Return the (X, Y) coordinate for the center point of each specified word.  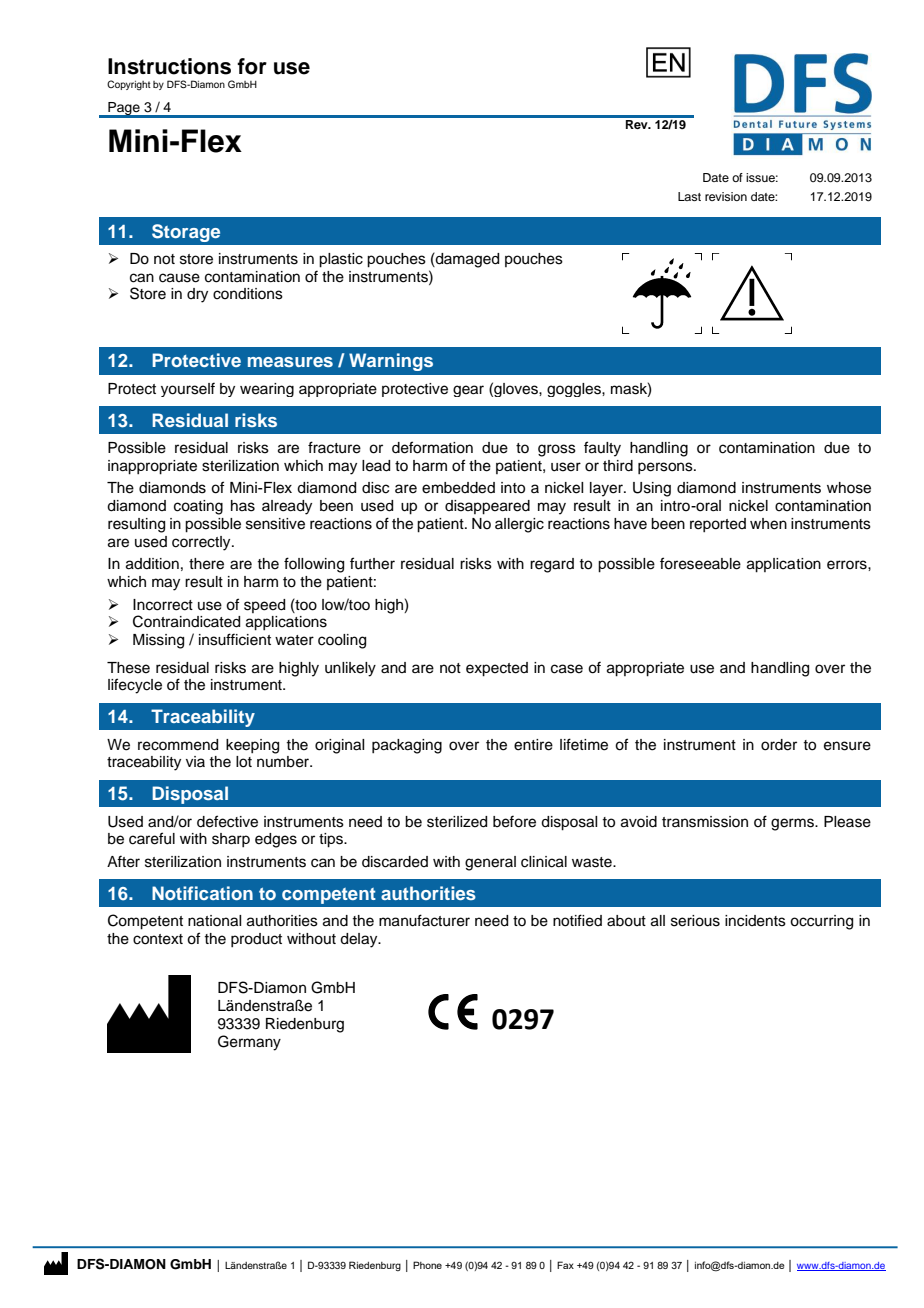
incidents (755, 921)
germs (793, 824)
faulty (602, 449)
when (768, 524)
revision (726, 196)
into (513, 488)
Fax (565, 1265)
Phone (427, 1265)
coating (198, 507)
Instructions (169, 66)
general (490, 863)
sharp (231, 840)
